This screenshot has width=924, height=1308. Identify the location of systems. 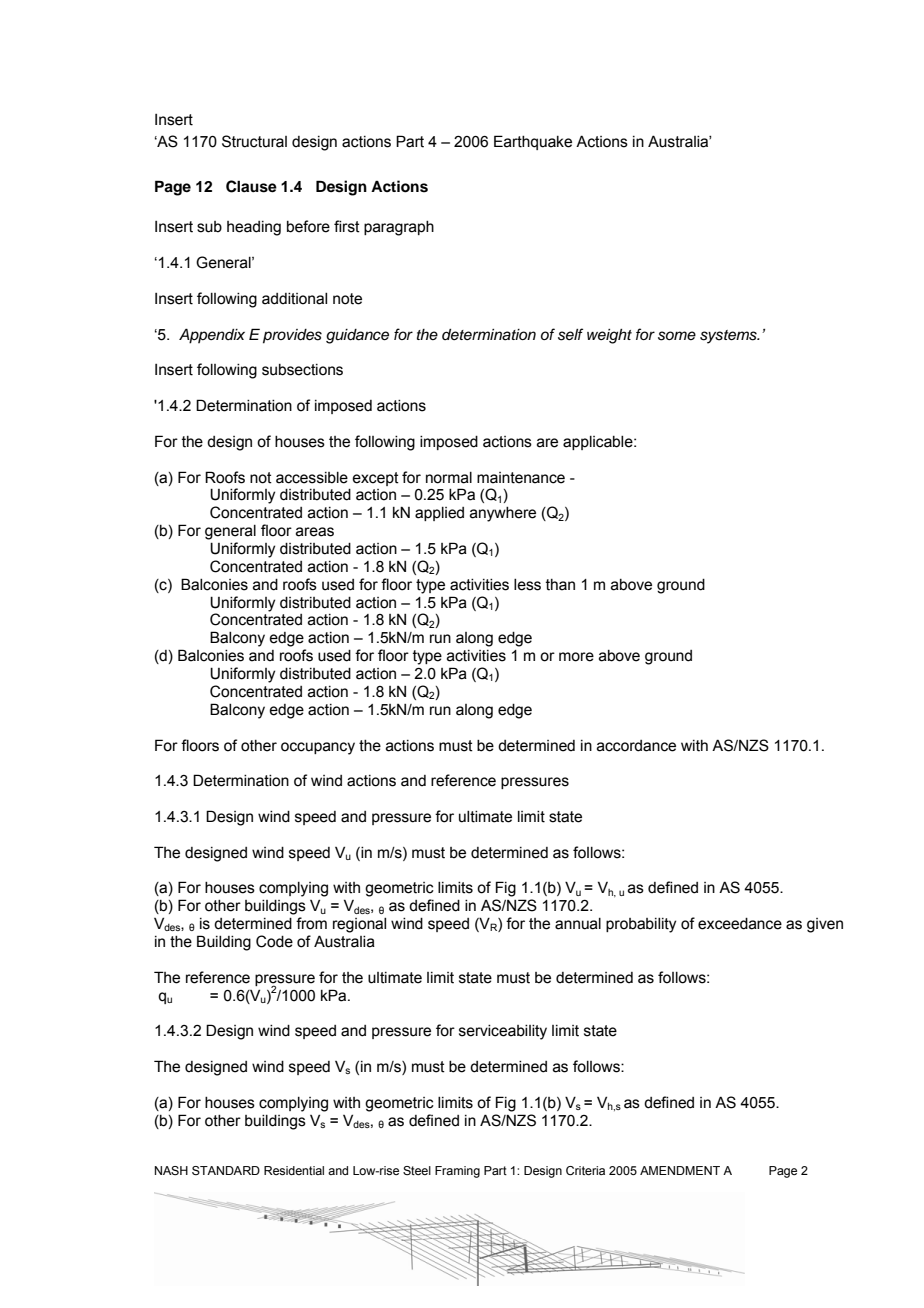
(729, 337).
